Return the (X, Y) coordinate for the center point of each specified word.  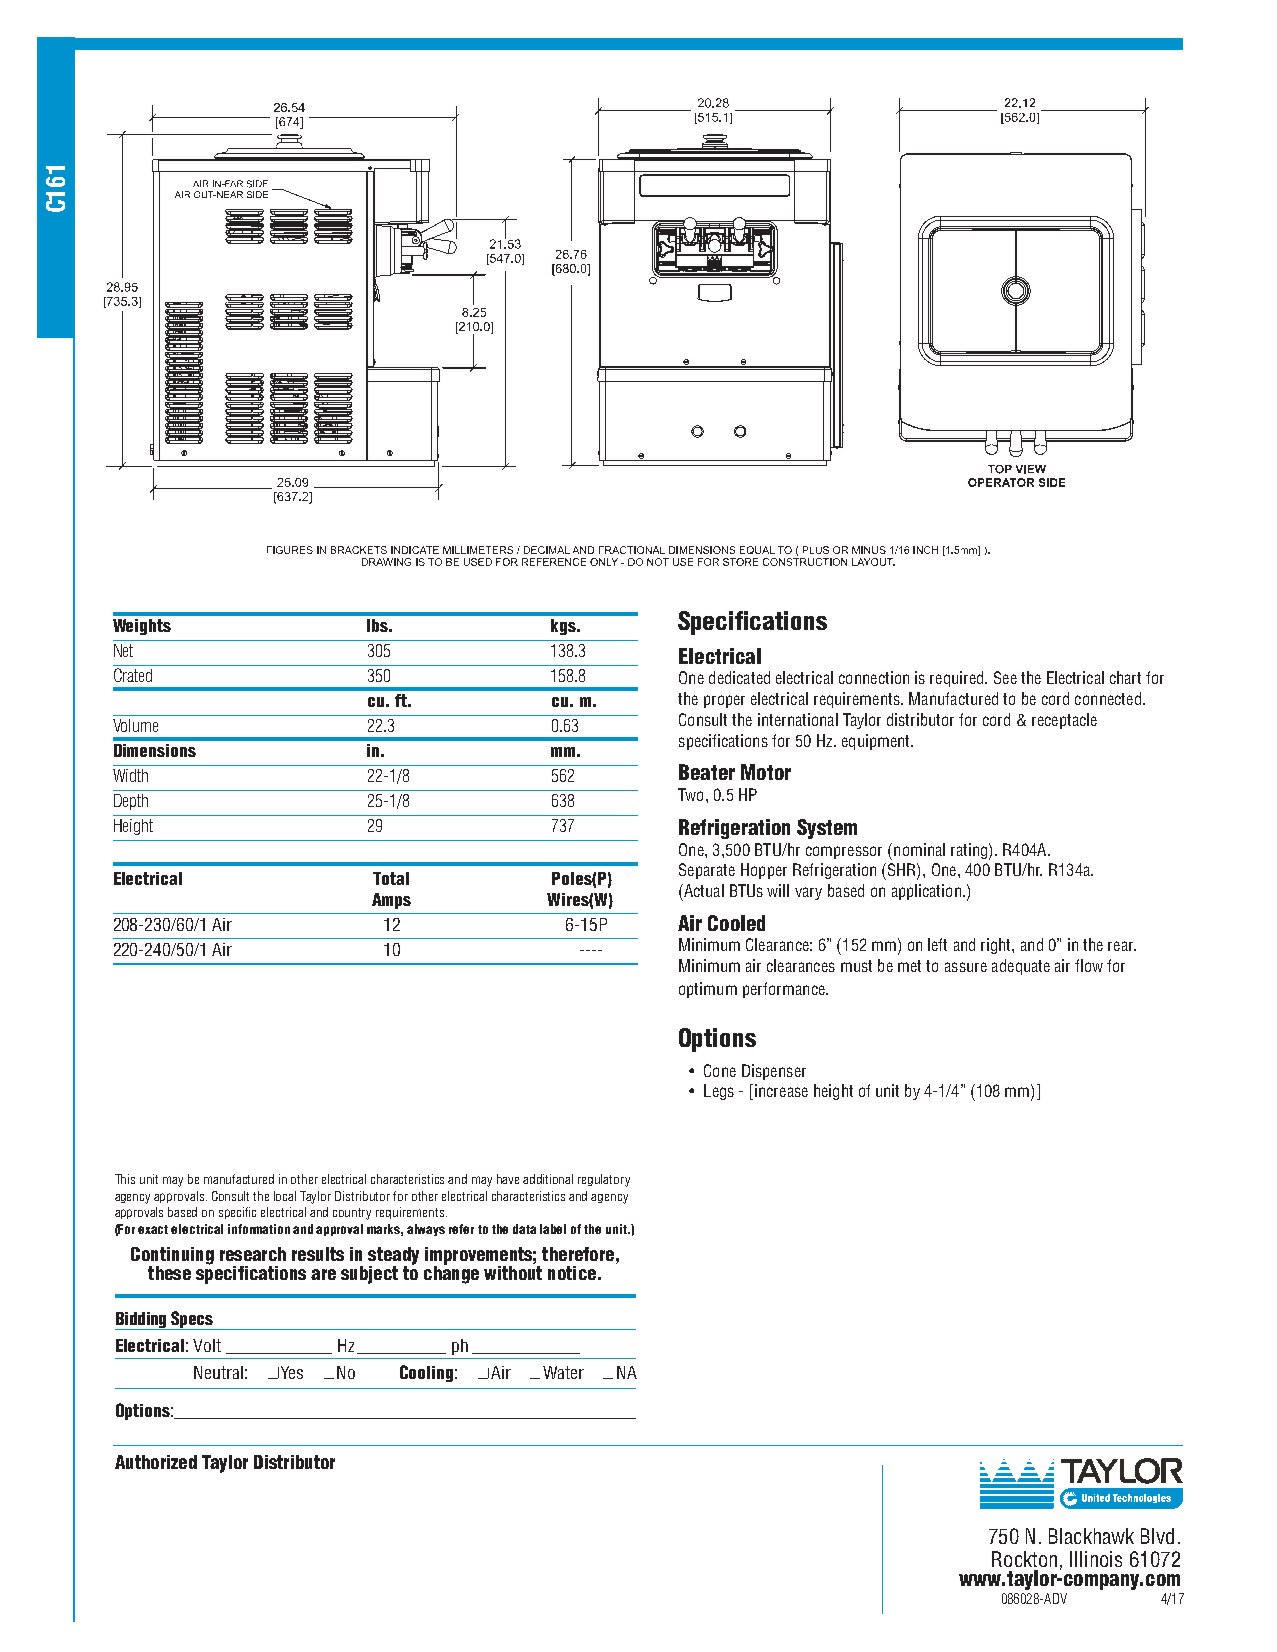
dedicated (739, 677)
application (926, 892)
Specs (192, 1320)
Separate (707, 871)
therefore (578, 1254)
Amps (391, 901)
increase (781, 1090)
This (125, 1179)
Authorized (156, 1462)
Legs (719, 1092)
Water (563, 1372)
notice (572, 1273)
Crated (133, 675)
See (1005, 677)
